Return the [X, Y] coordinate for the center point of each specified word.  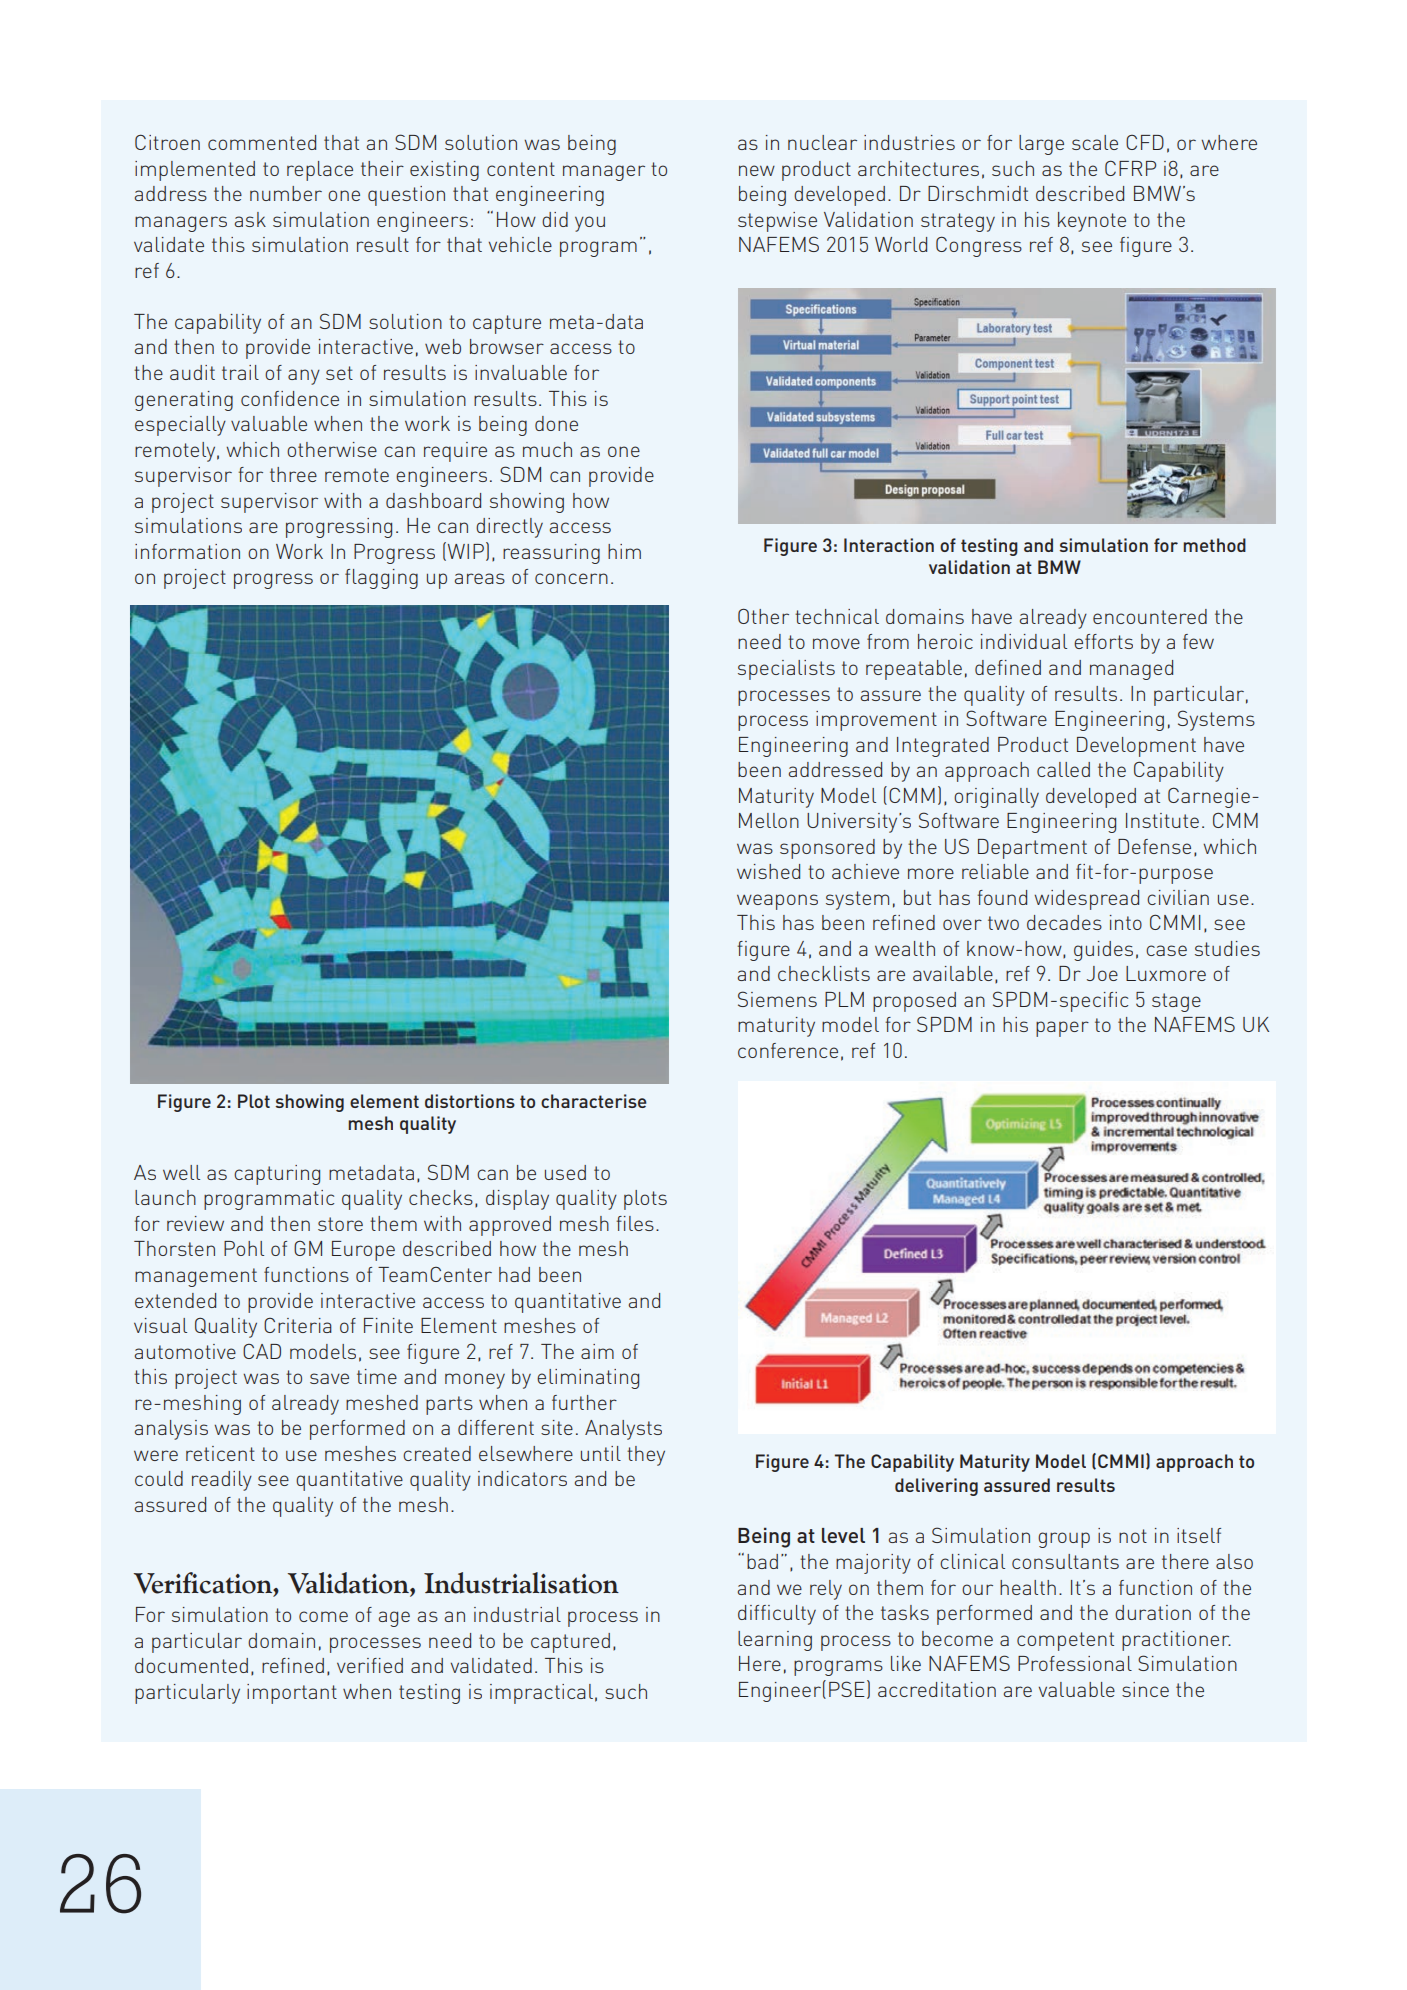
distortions [470, 1101]
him [624, 551]
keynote [1092, 222]
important [292, 1694]
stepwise [777, 222]
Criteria [298, 1325]
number [286, 193]
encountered [1150, 616]
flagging [381, 579]
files [635, 1223]
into [1126, 922]
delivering [936, 1487]
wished [768, 871]
